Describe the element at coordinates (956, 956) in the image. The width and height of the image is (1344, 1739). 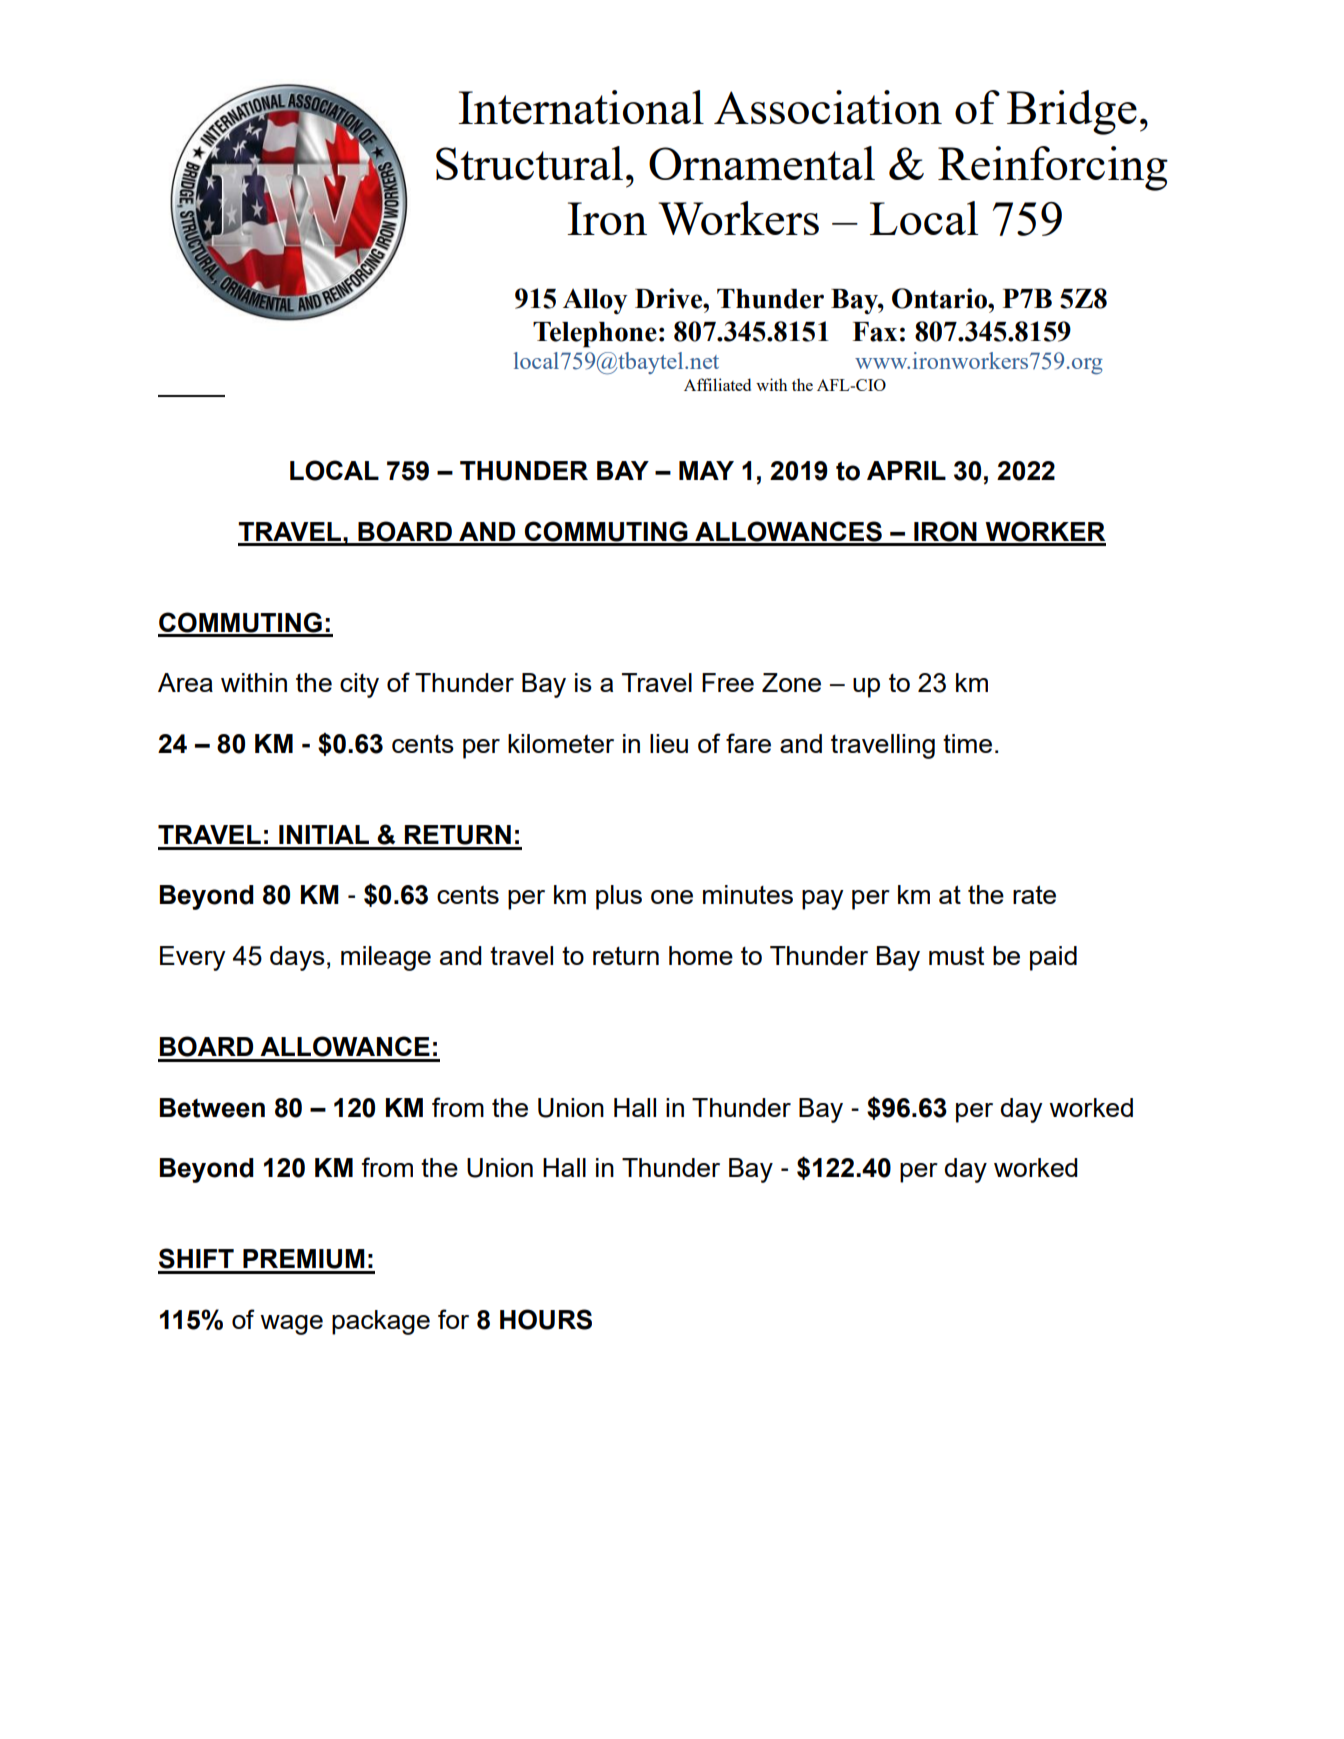
I see `must` at that location.
